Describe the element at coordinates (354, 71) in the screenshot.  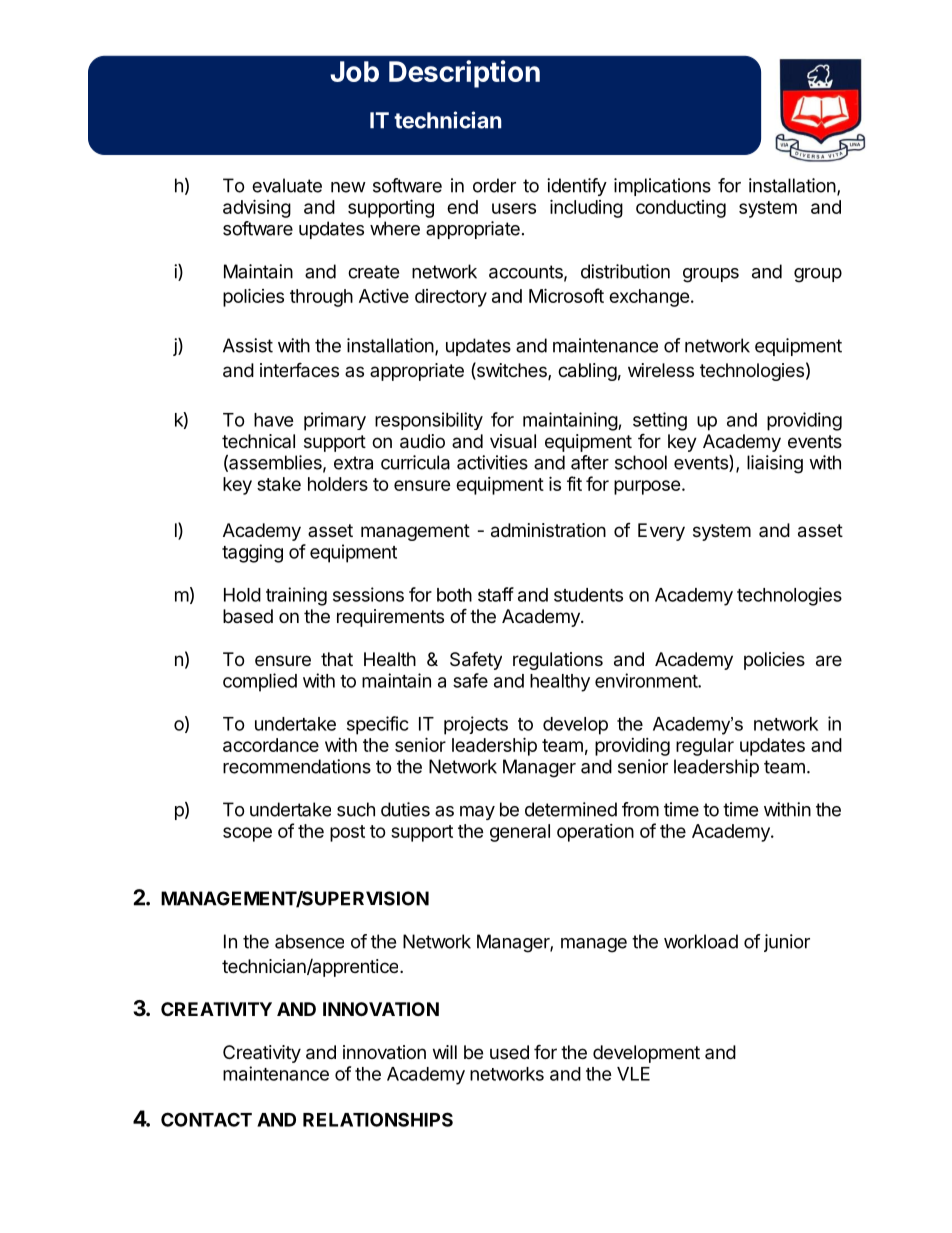
I see `Job` at that location.
